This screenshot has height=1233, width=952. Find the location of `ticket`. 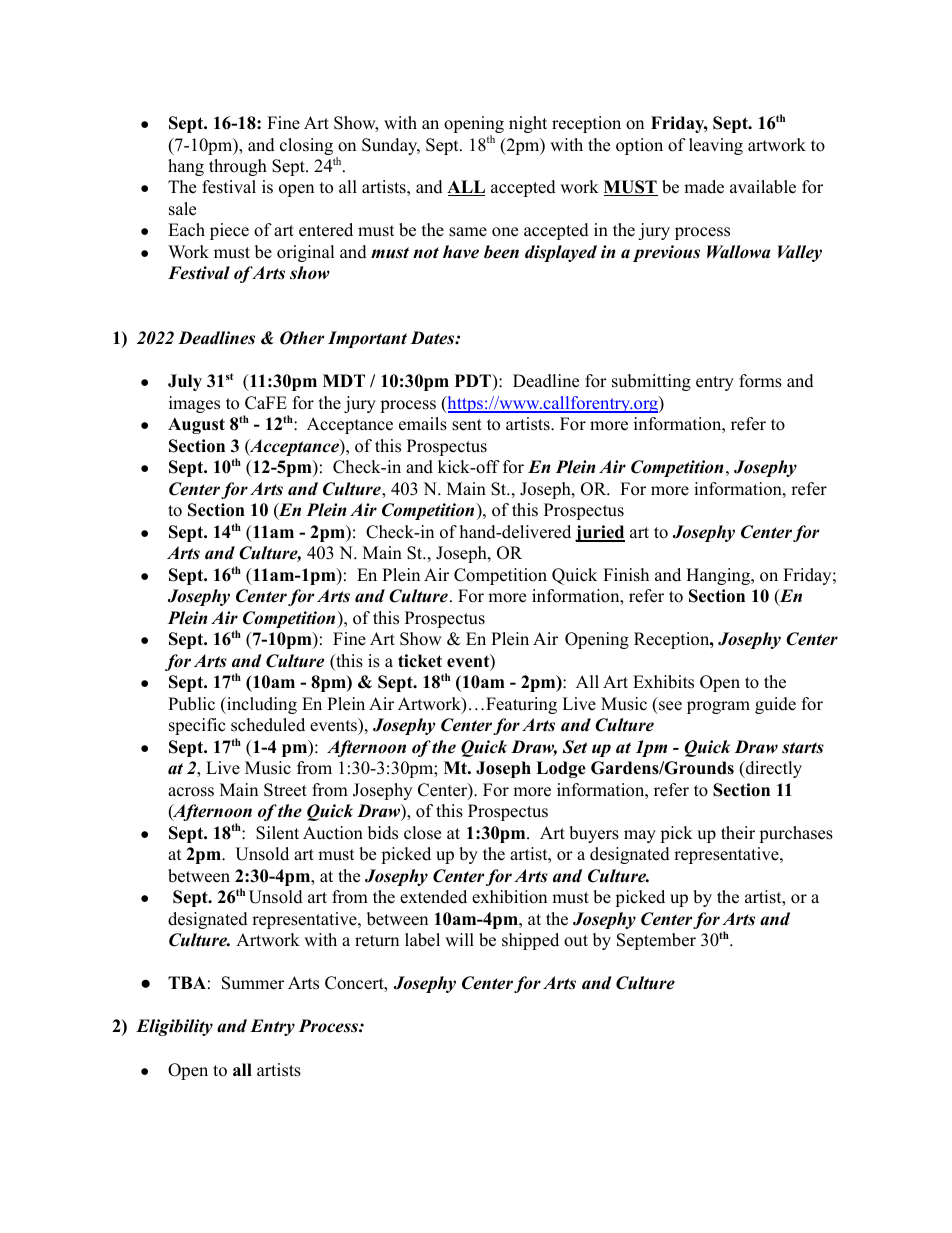

ticket is located at coordinates (420, 661).
